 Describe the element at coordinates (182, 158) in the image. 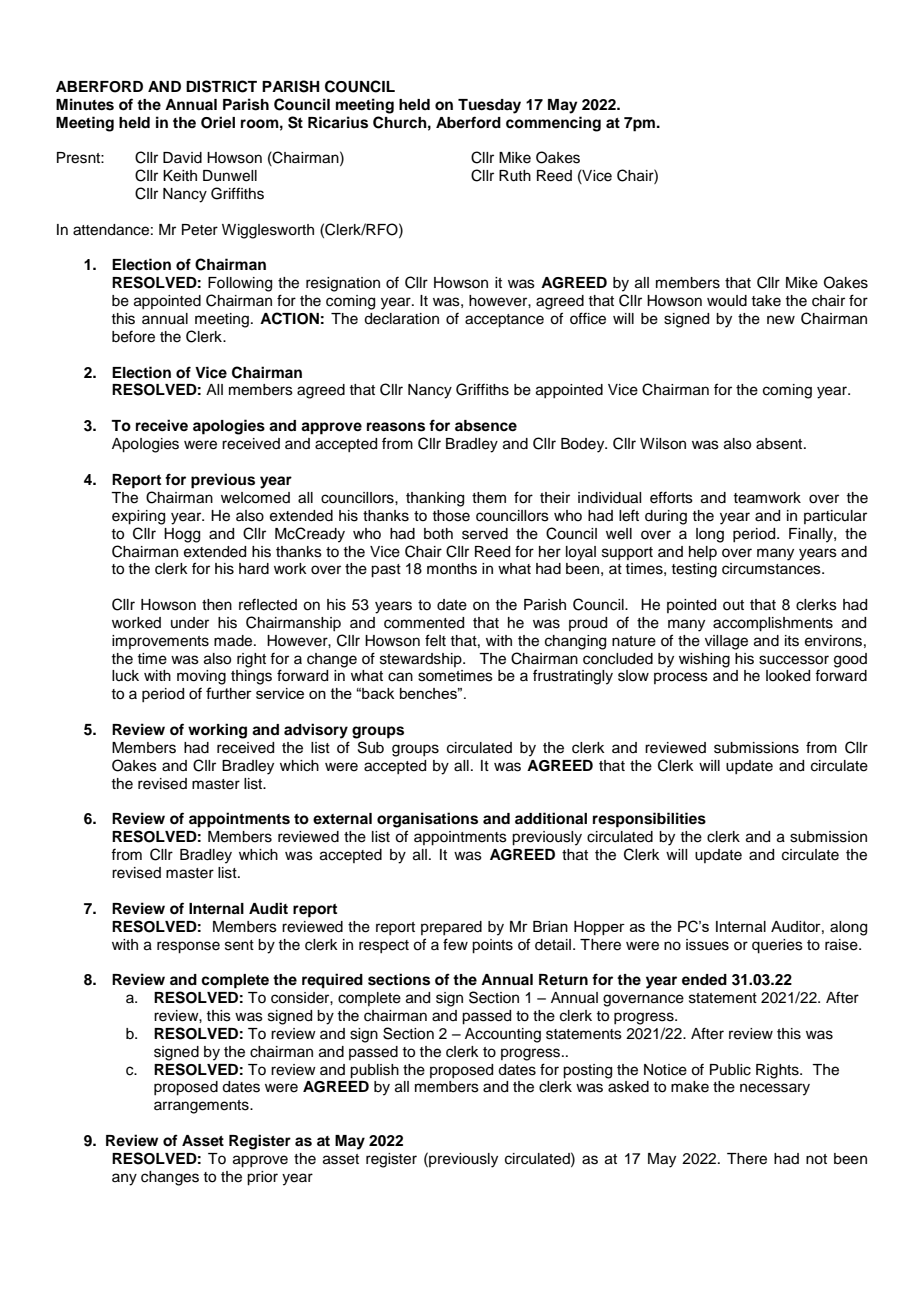

I see `David` at that location.
